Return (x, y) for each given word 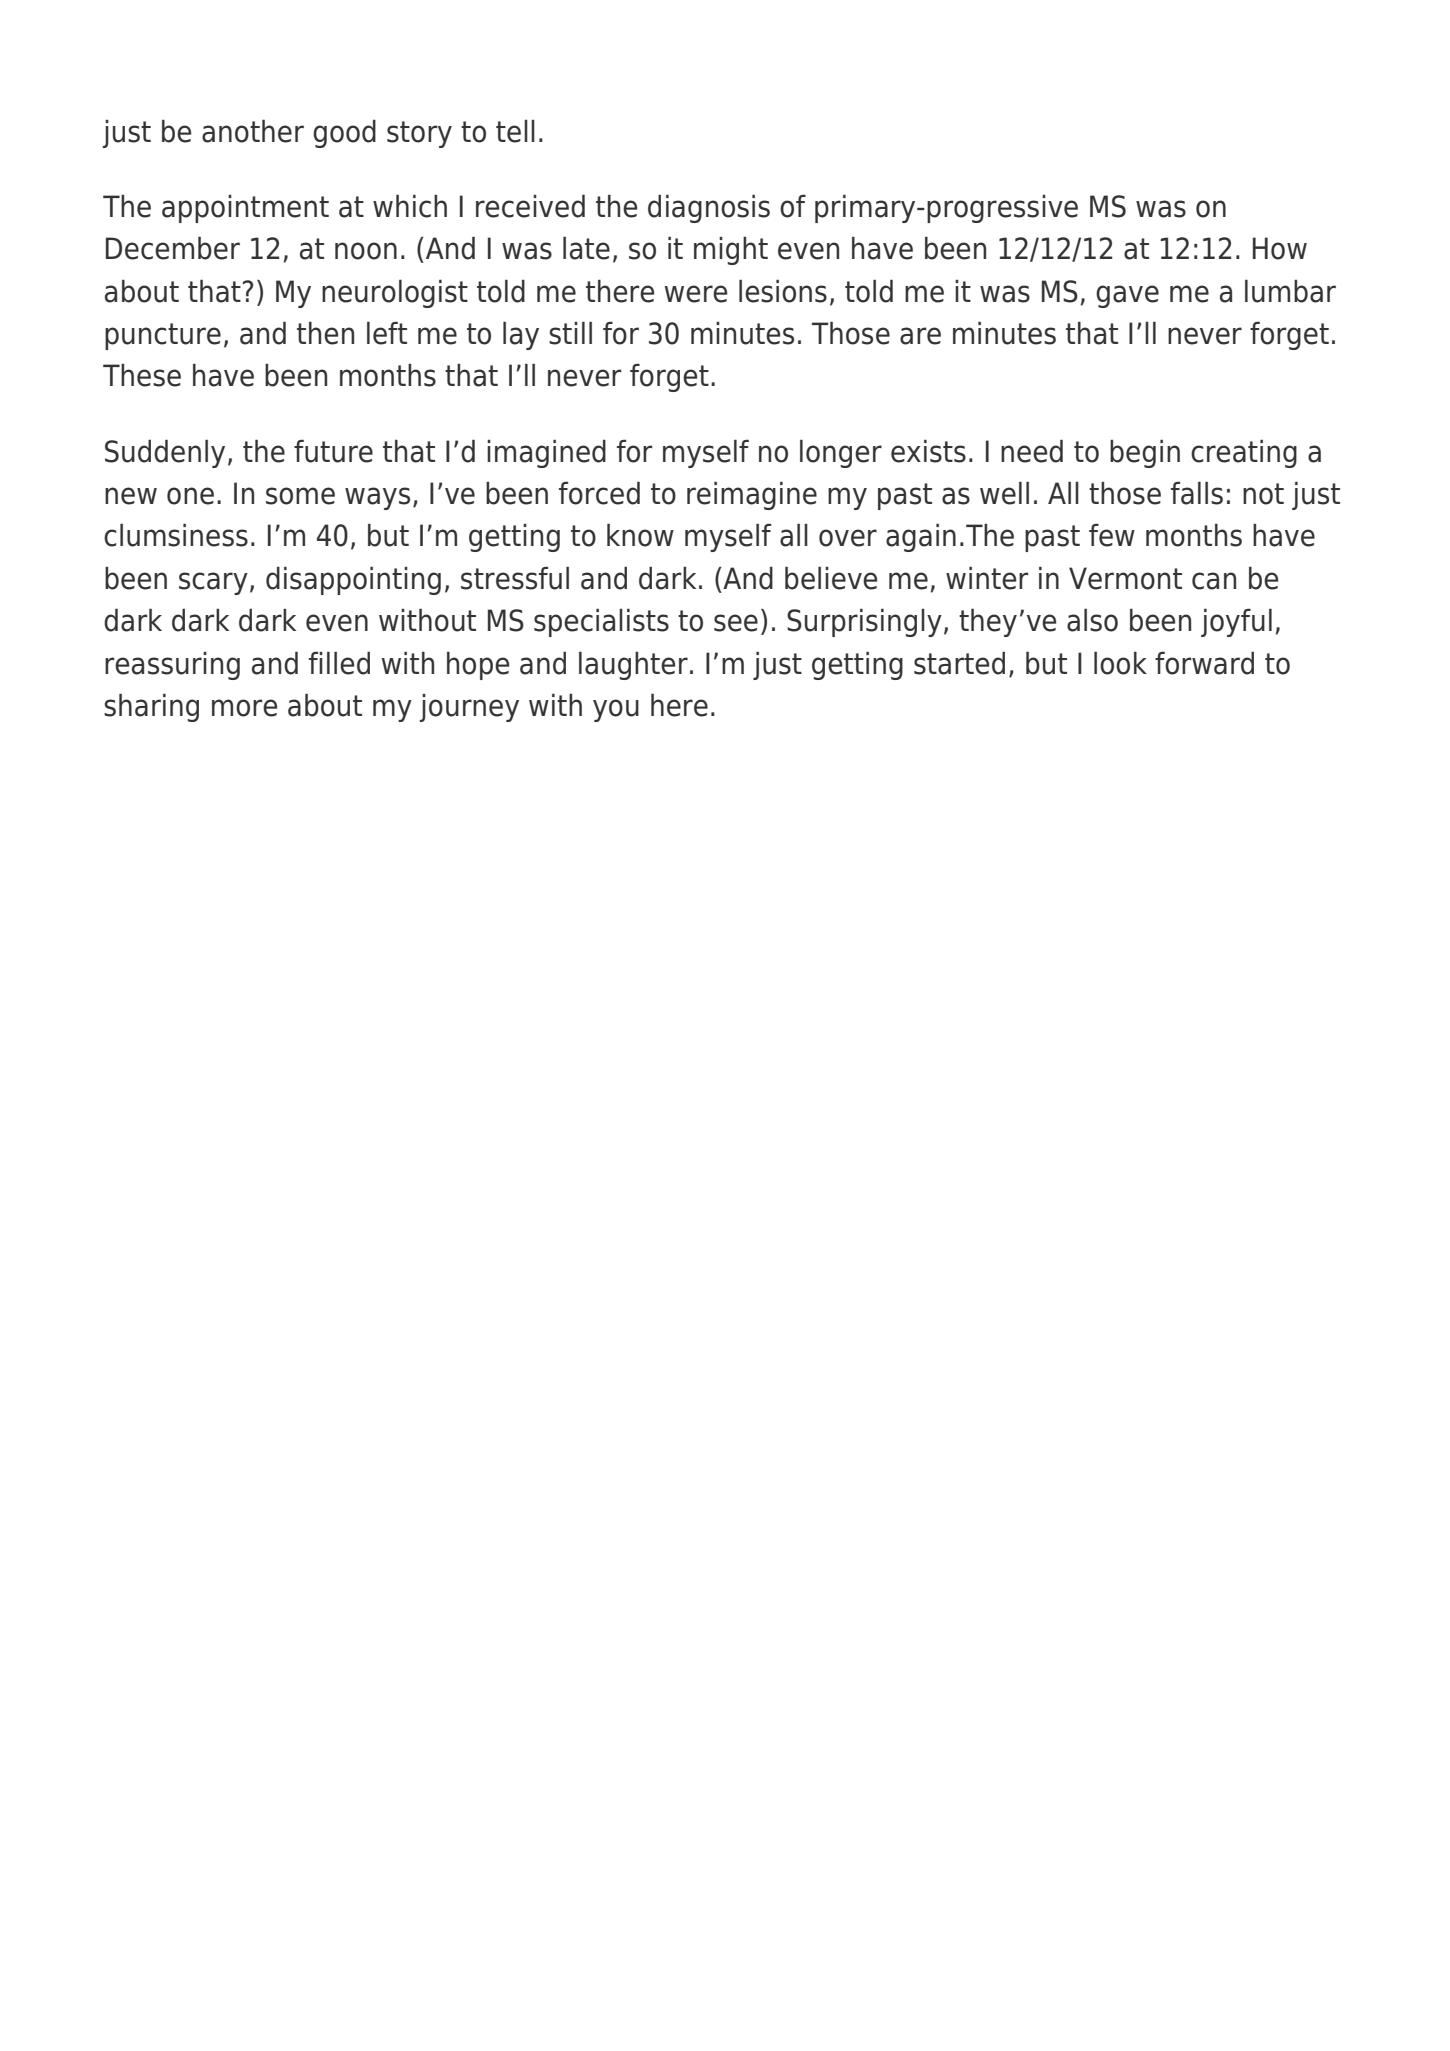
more (244, 708)
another (253, 131)
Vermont (1125, 578)
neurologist (395, 294)
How (1280, 248)
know (640, 535)
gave (1127, 296)
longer (841, 454)
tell (515, 131)
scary (213, 583)
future (333, 451)
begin (1145, 454)
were (696, 294)
